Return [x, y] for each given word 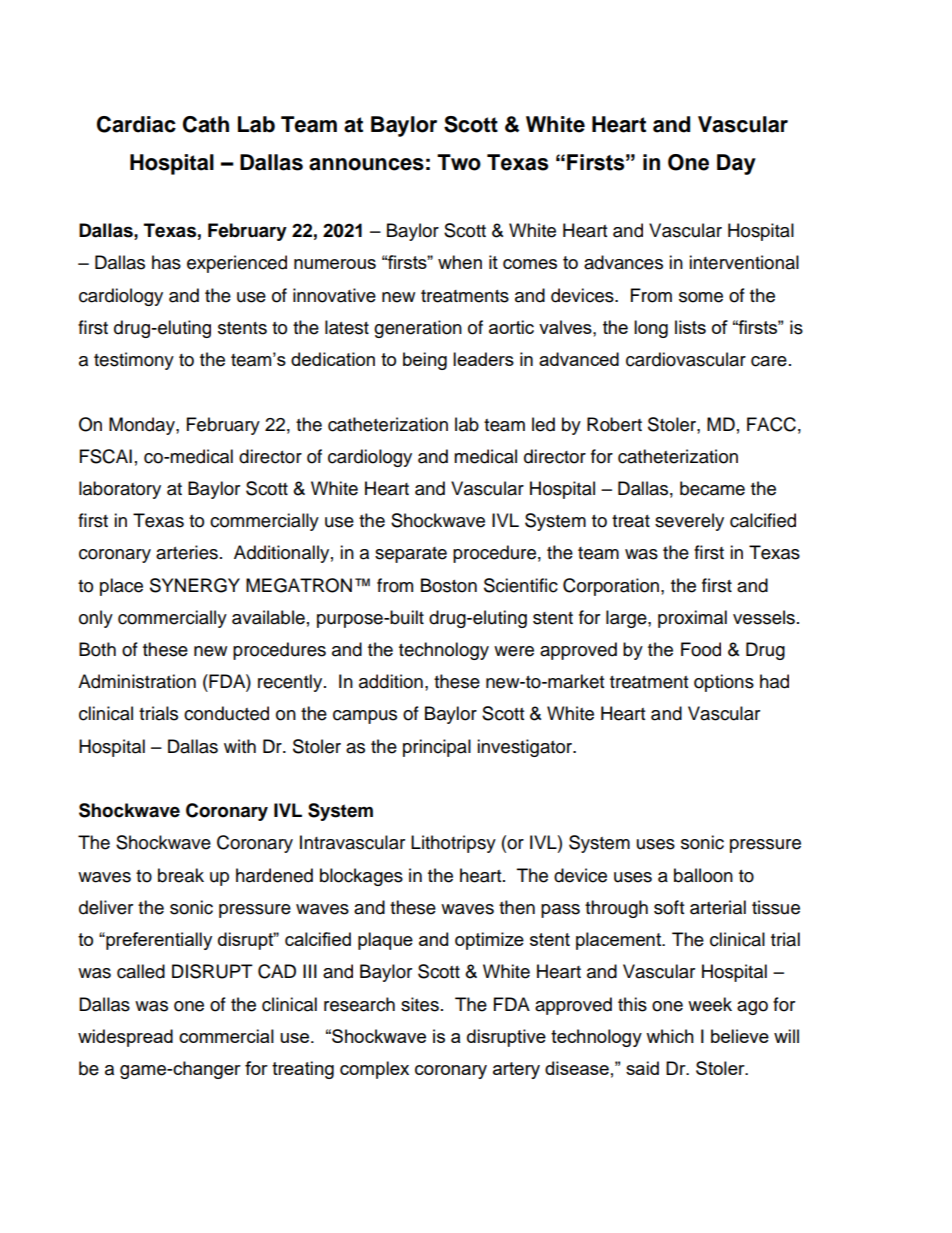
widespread [125, 1038]
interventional [744, 262]
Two [459, 162]
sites [420, 1004]
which [670, 1036]
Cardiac [136, 124]
